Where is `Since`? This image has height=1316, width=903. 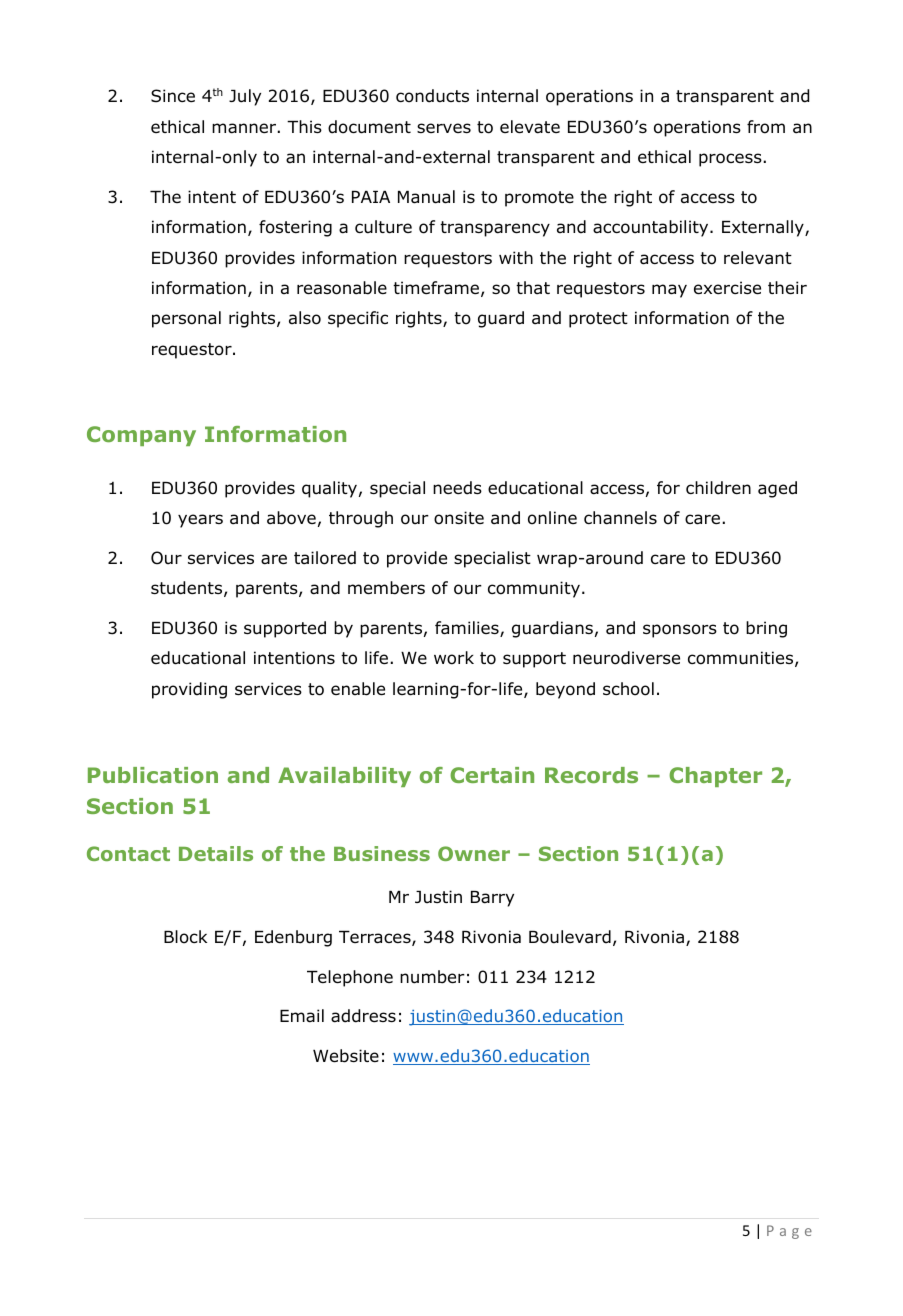
Since is located at coordinates (173, 96).
